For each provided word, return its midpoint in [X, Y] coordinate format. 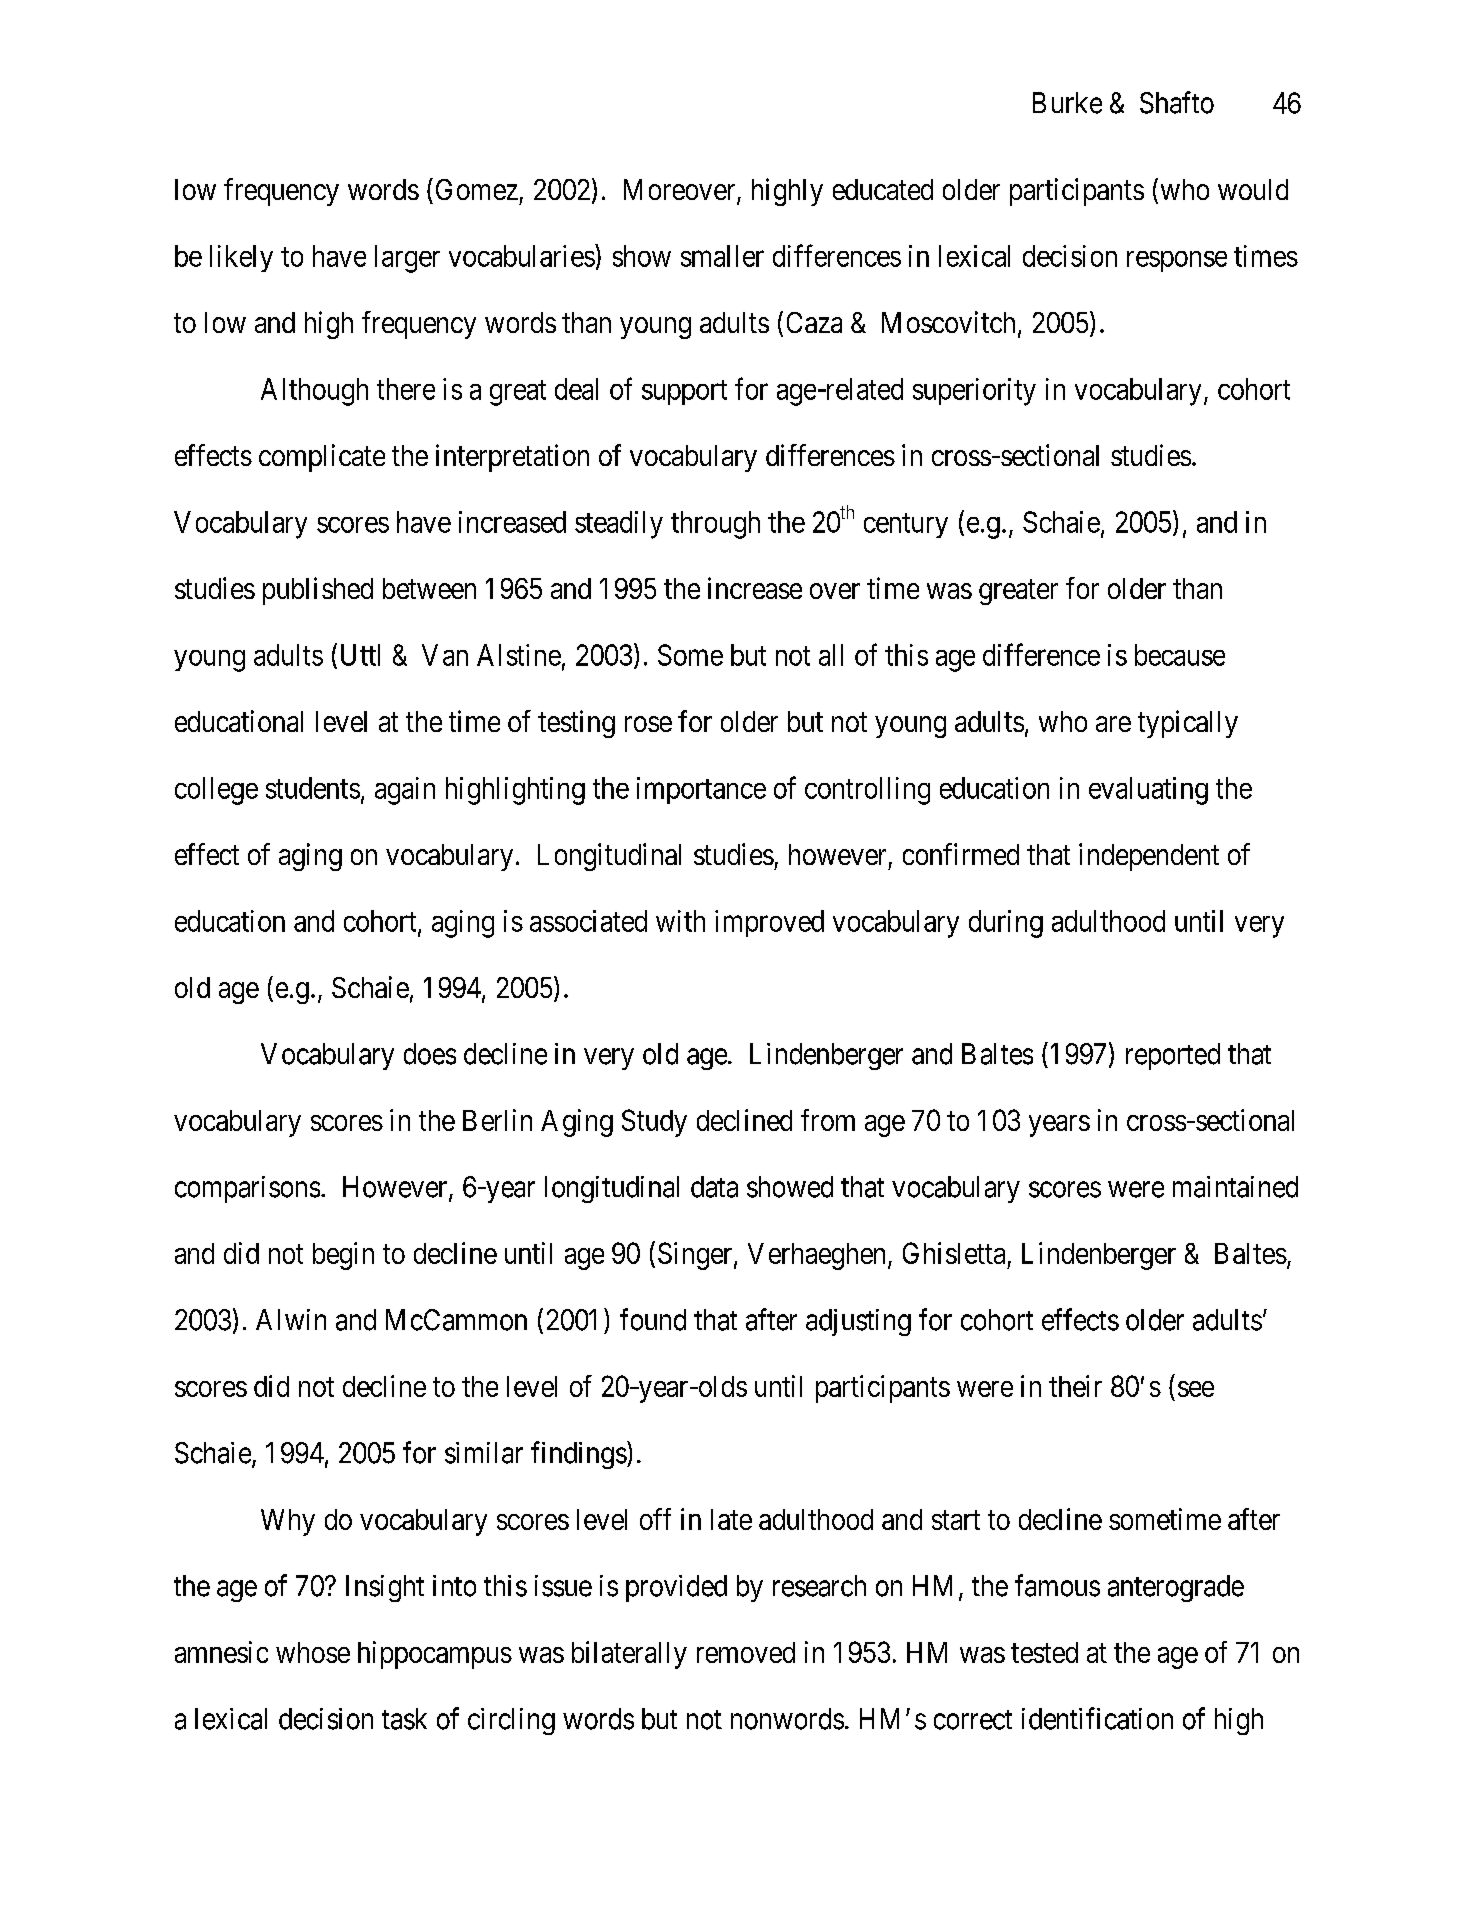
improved [769, 923]
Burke [1067, 103]
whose [313, 1652]
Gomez [477, 189]
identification [1097, 1718]
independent [1149, 857]
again [405, 791]
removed [746, 1652]
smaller [722, 256]
